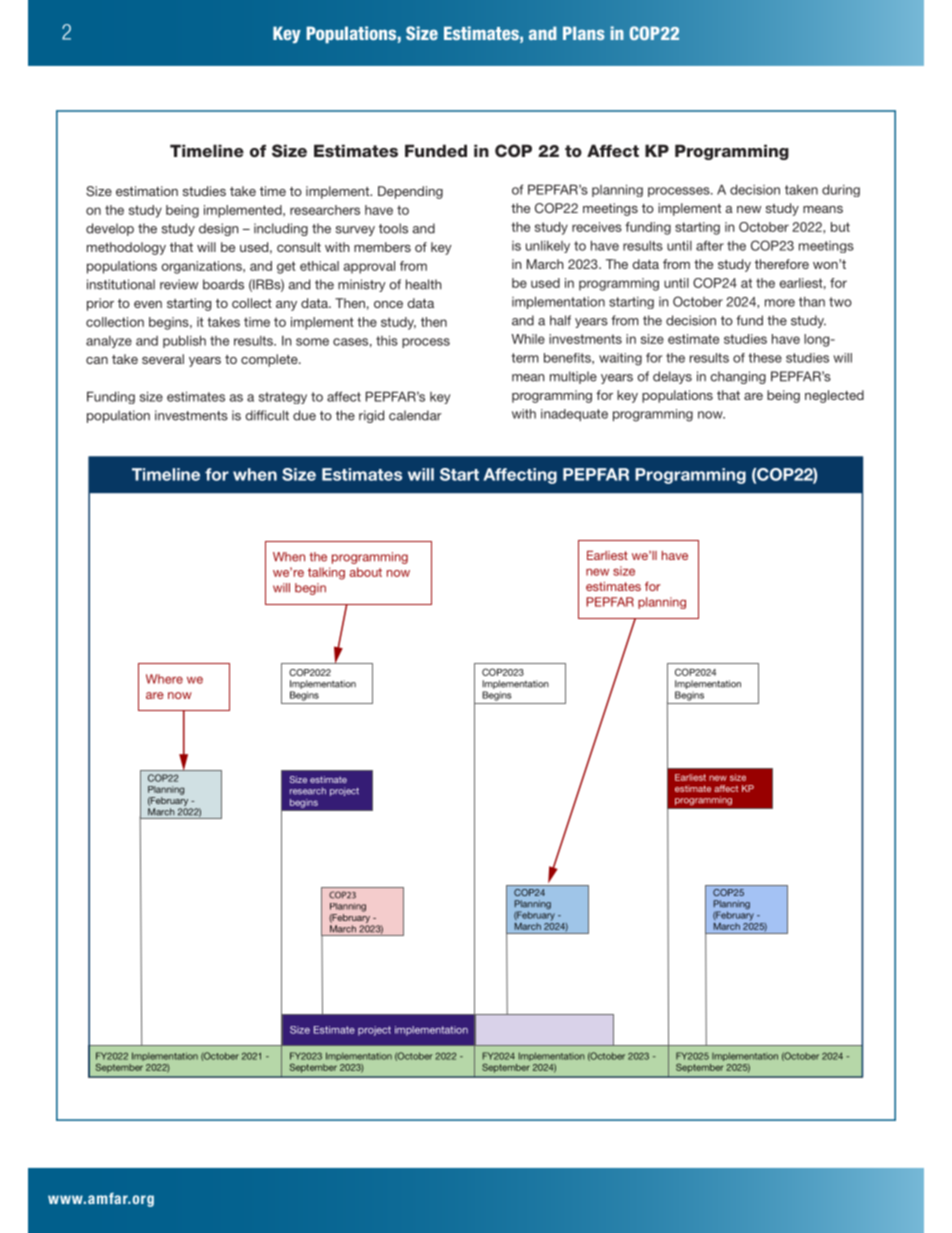 The height and width of the screenshot is (1233, 952). I want to click on estimation, so click(147, 191).
